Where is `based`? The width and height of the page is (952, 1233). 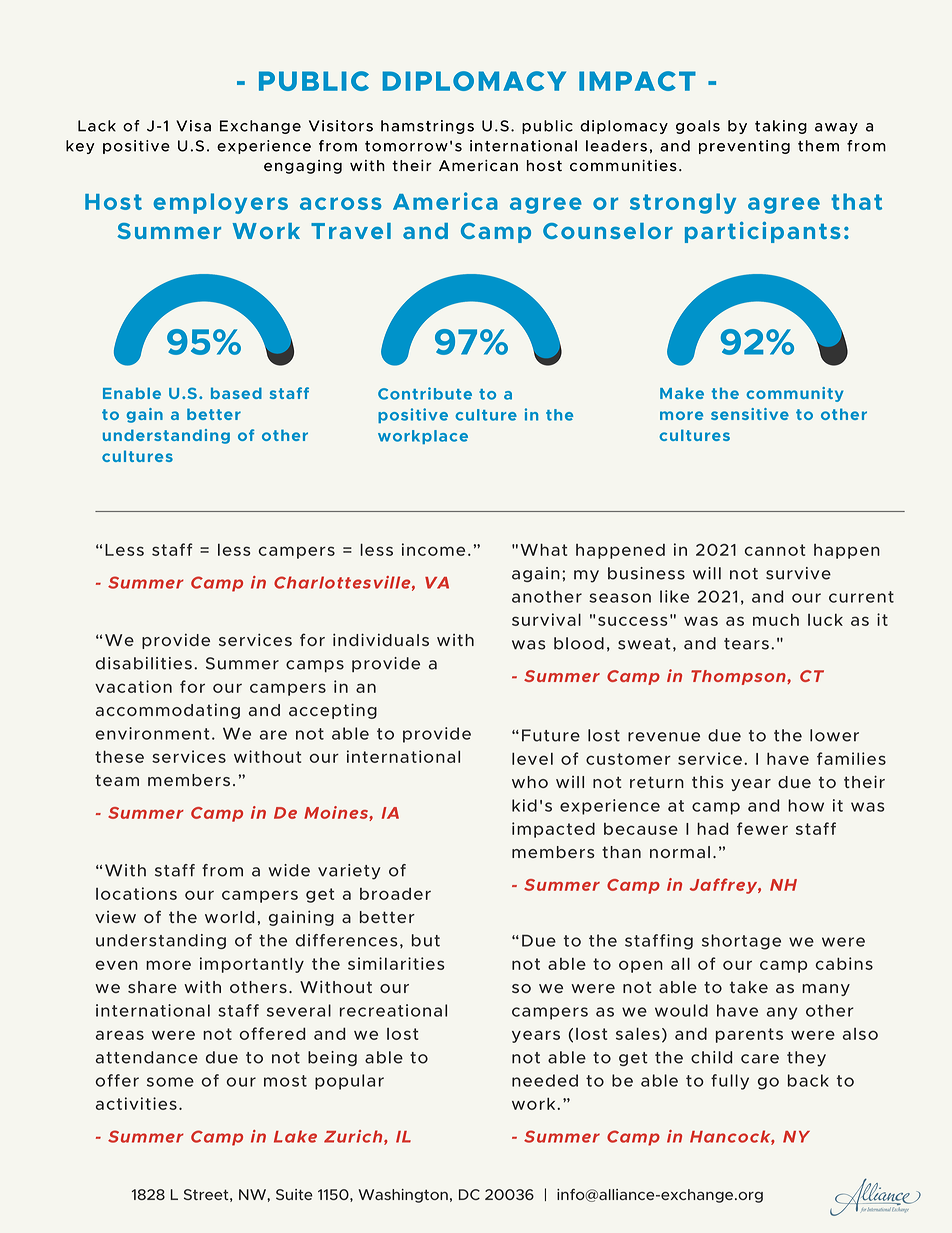 based is located at coordinates (236, 393).
